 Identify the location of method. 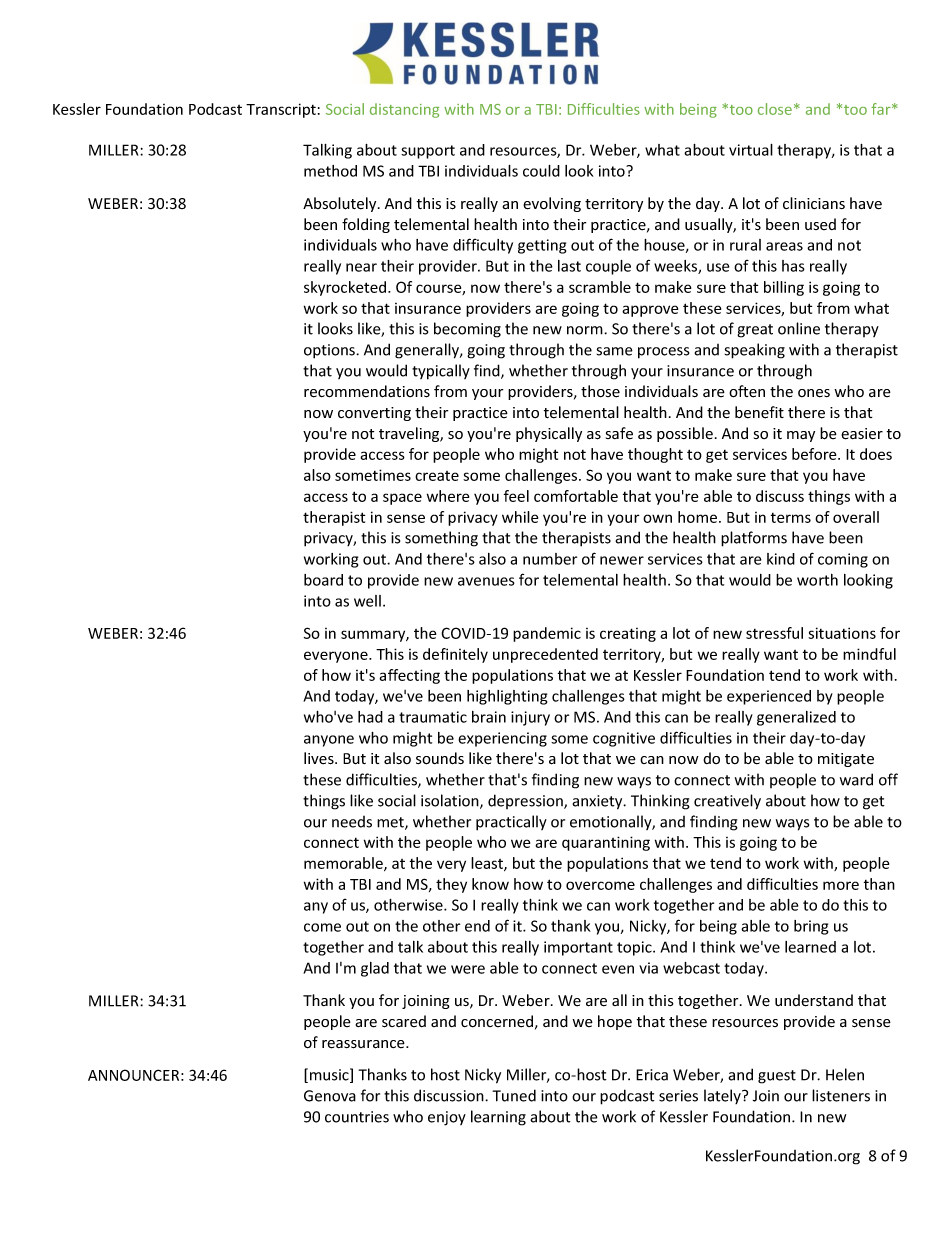
(330, 171).
